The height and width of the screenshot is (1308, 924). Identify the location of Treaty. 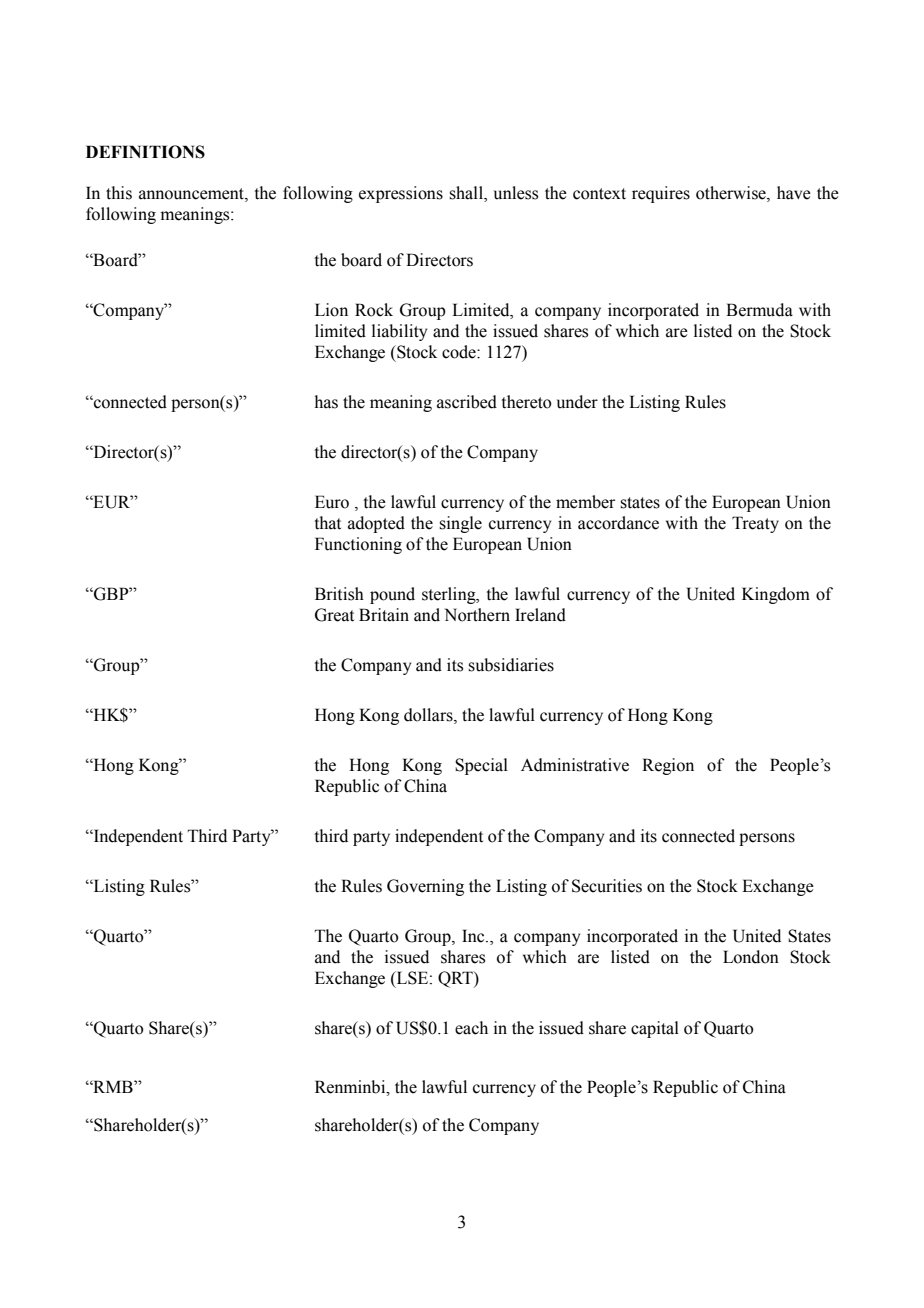
(755, 524).
